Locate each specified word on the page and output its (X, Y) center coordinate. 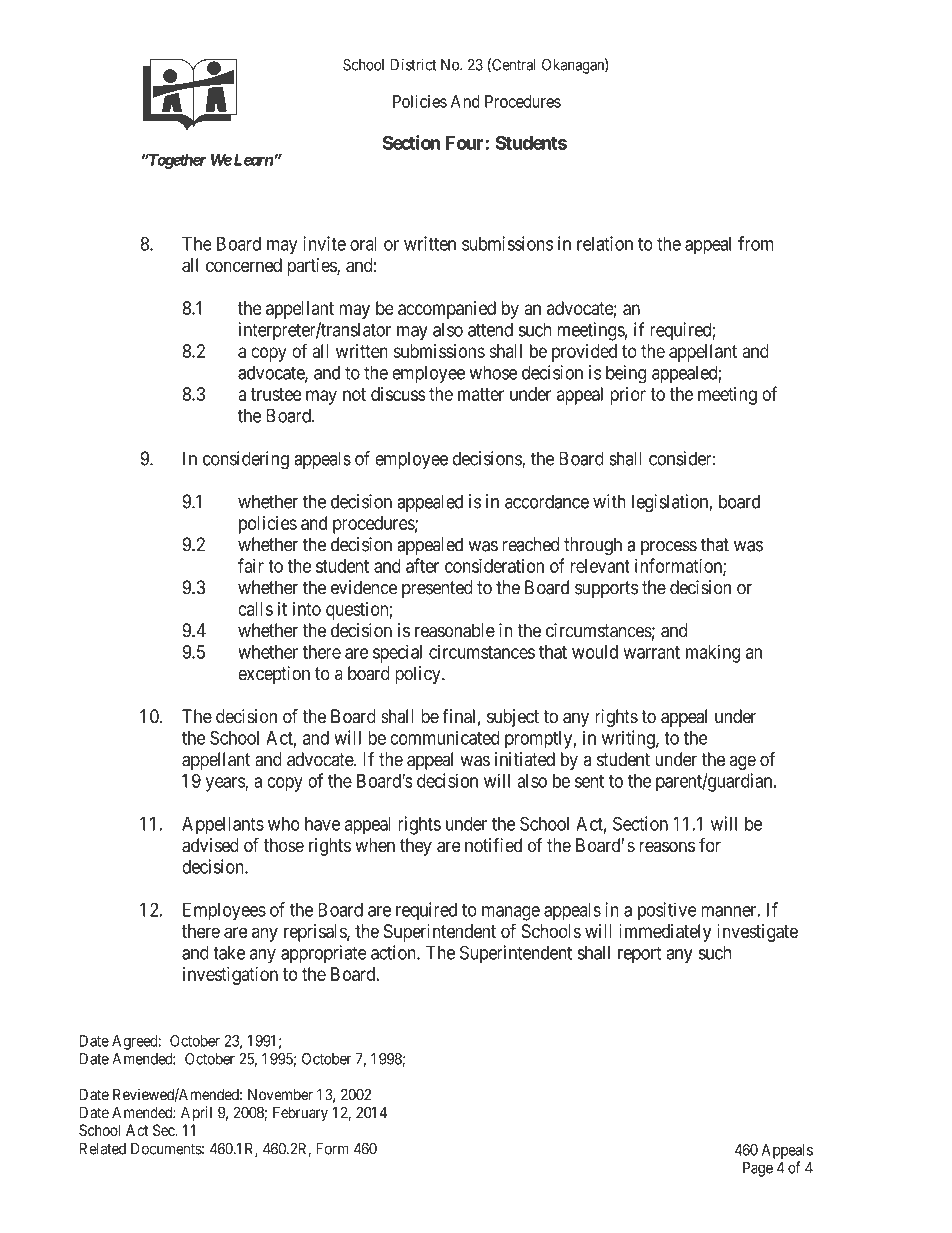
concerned (244, 265)
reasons (667, 847)
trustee (276, 394)
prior (628, 396)
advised (210, 845)
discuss (398, 394)
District (413, 64)
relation (605, 243)
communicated (444, 737)
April (196, 1114)
